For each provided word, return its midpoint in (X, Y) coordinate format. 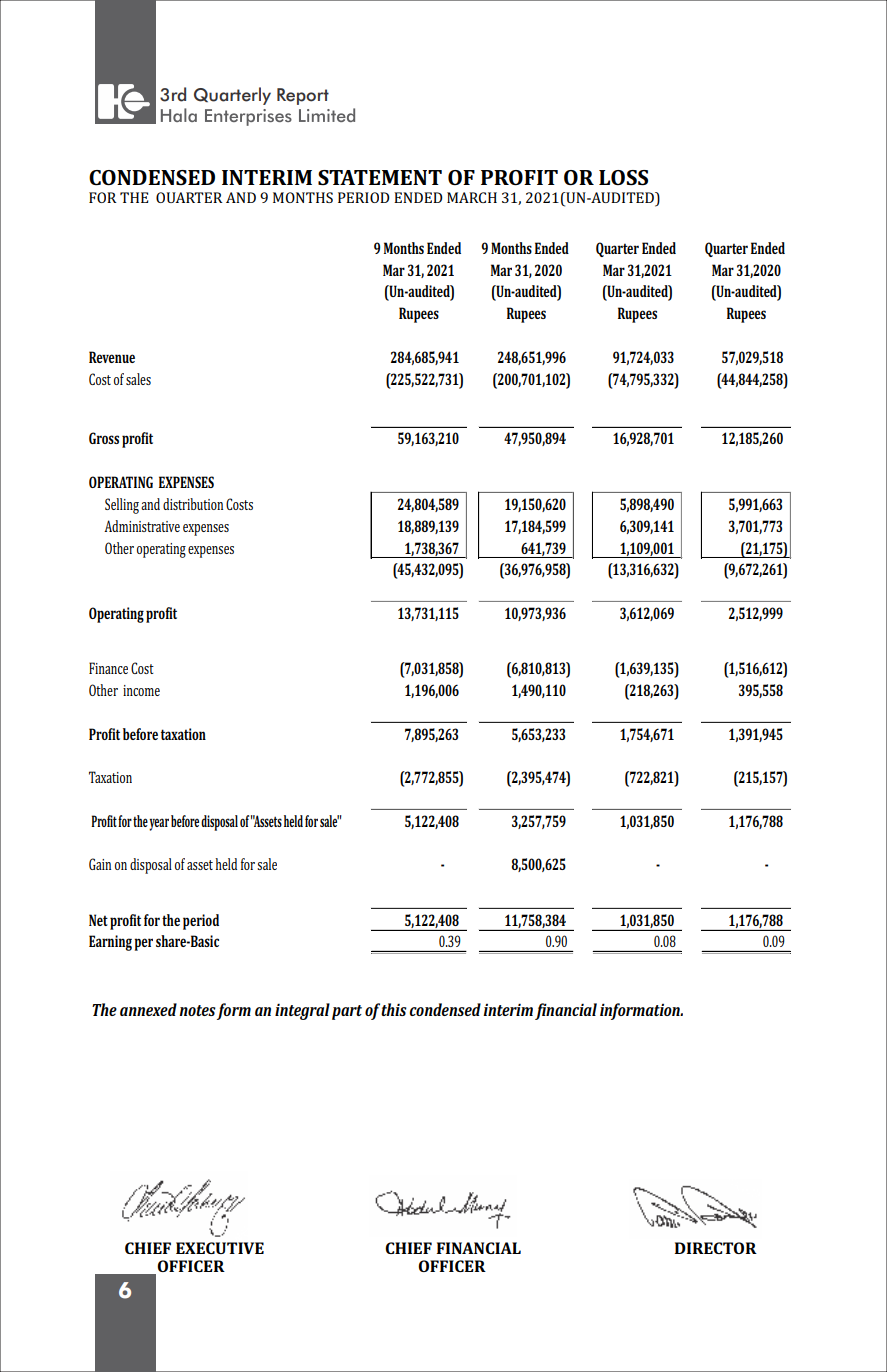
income (141, 690)
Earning (110, 943)
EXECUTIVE (220, 1248)
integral (302, 1011)
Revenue (112, 357)
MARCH (472, 197)
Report (303, 96)
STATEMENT (380, 177)
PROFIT (519, 177)
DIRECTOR (716, 1248)
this (394, 1009)
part (347, 1012)
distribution (193, 504)
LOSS (623, 177)
